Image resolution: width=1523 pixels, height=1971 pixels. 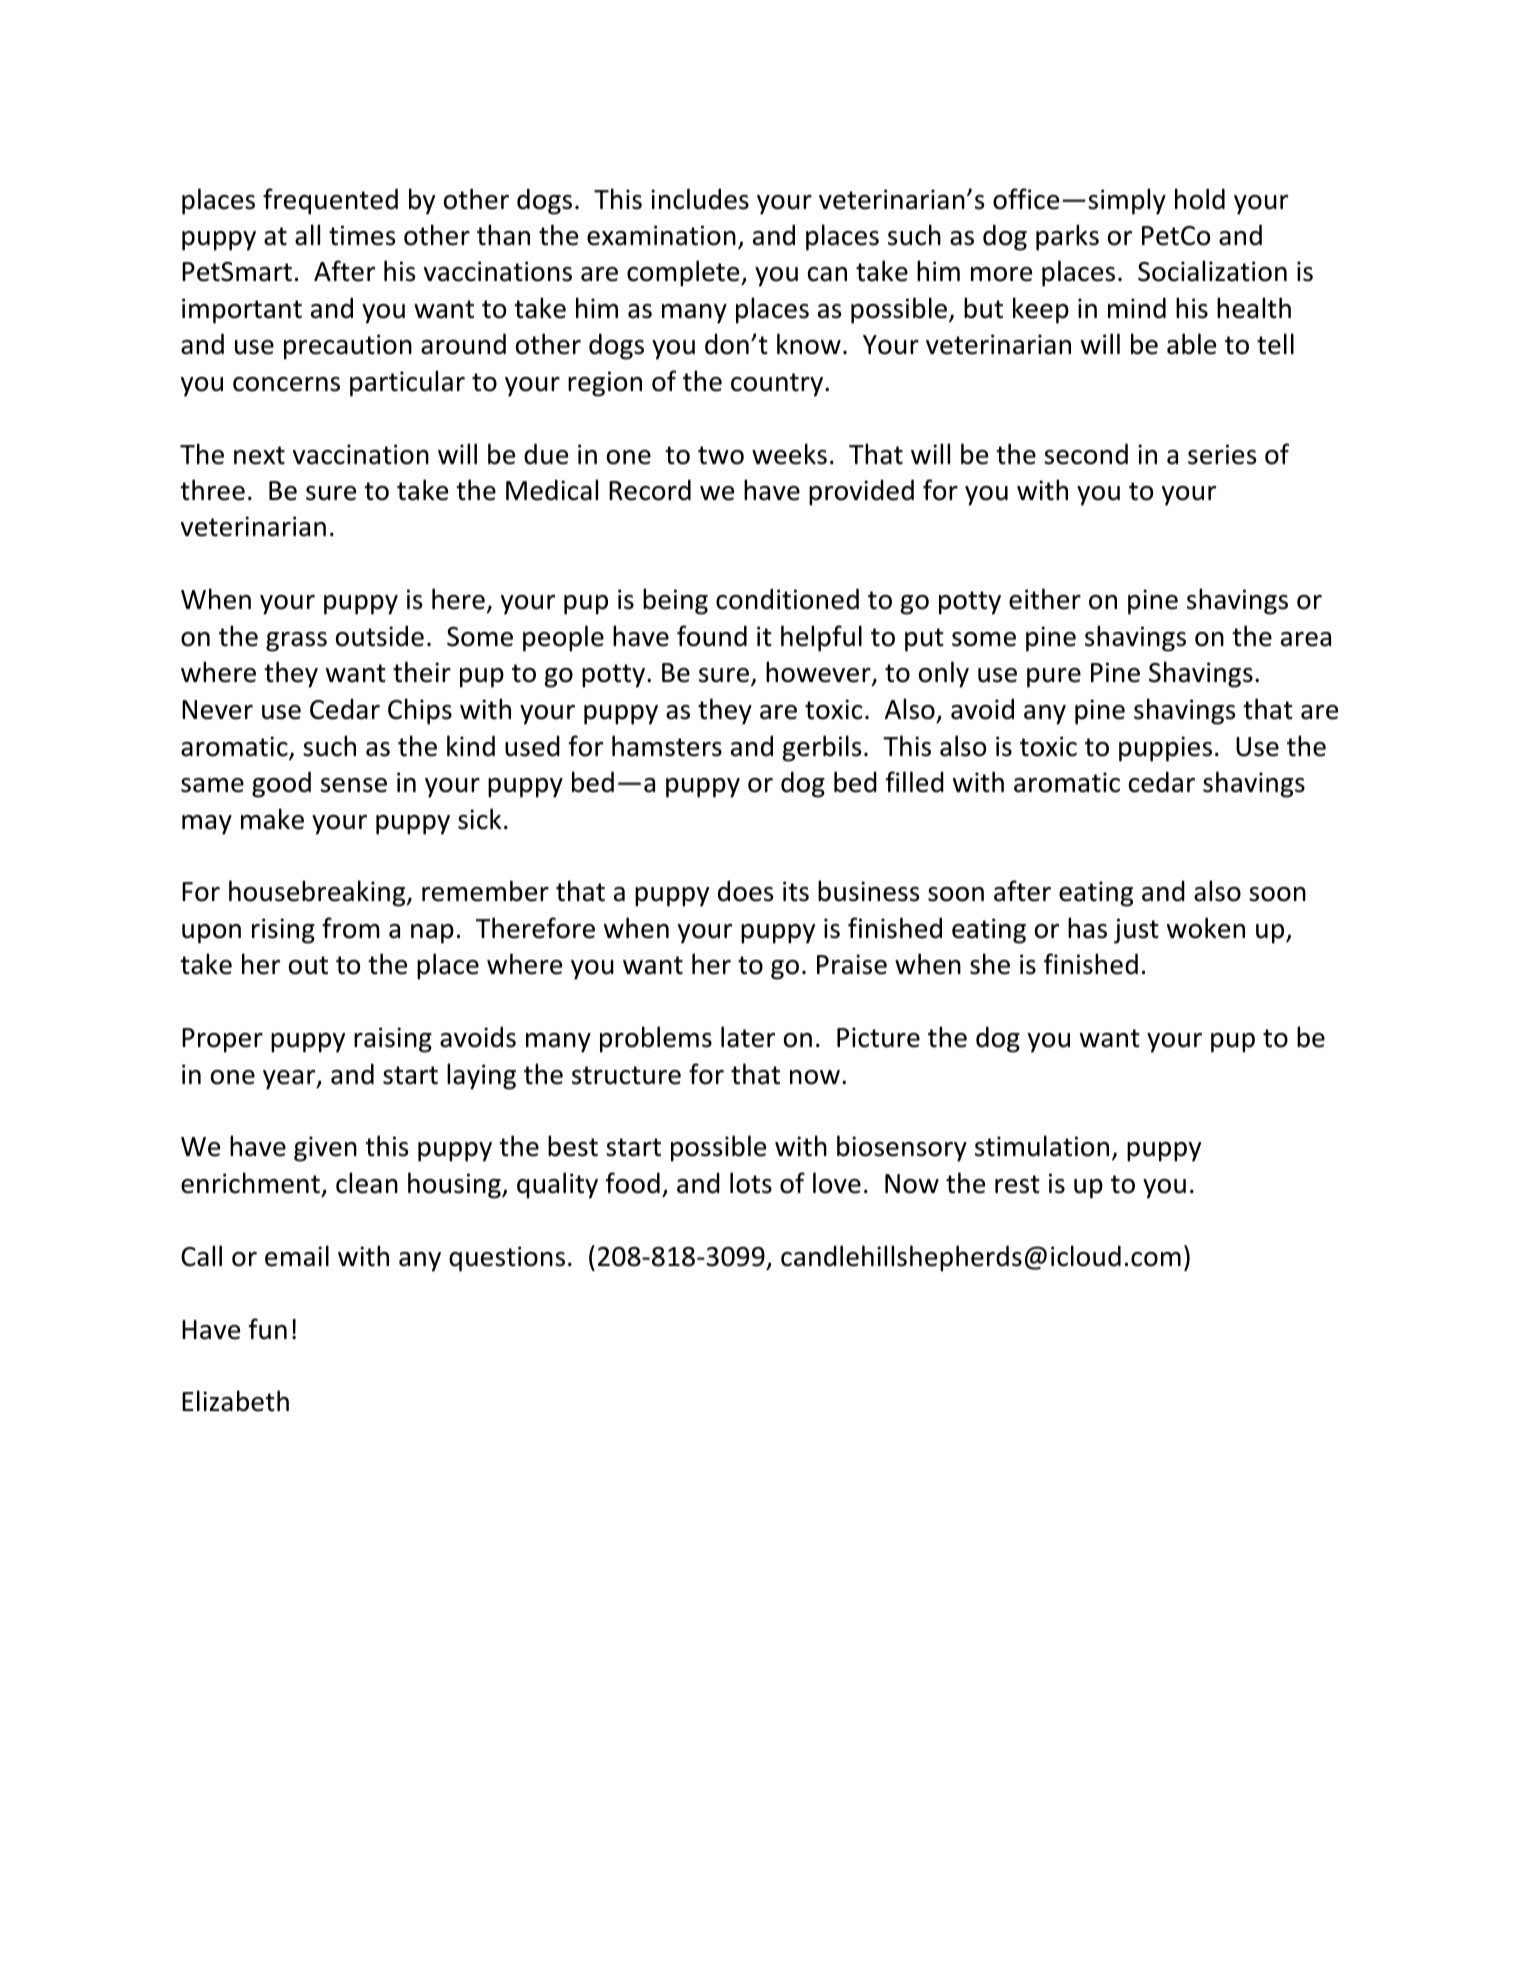 I want to click on times, so click(x=362, y=235).
